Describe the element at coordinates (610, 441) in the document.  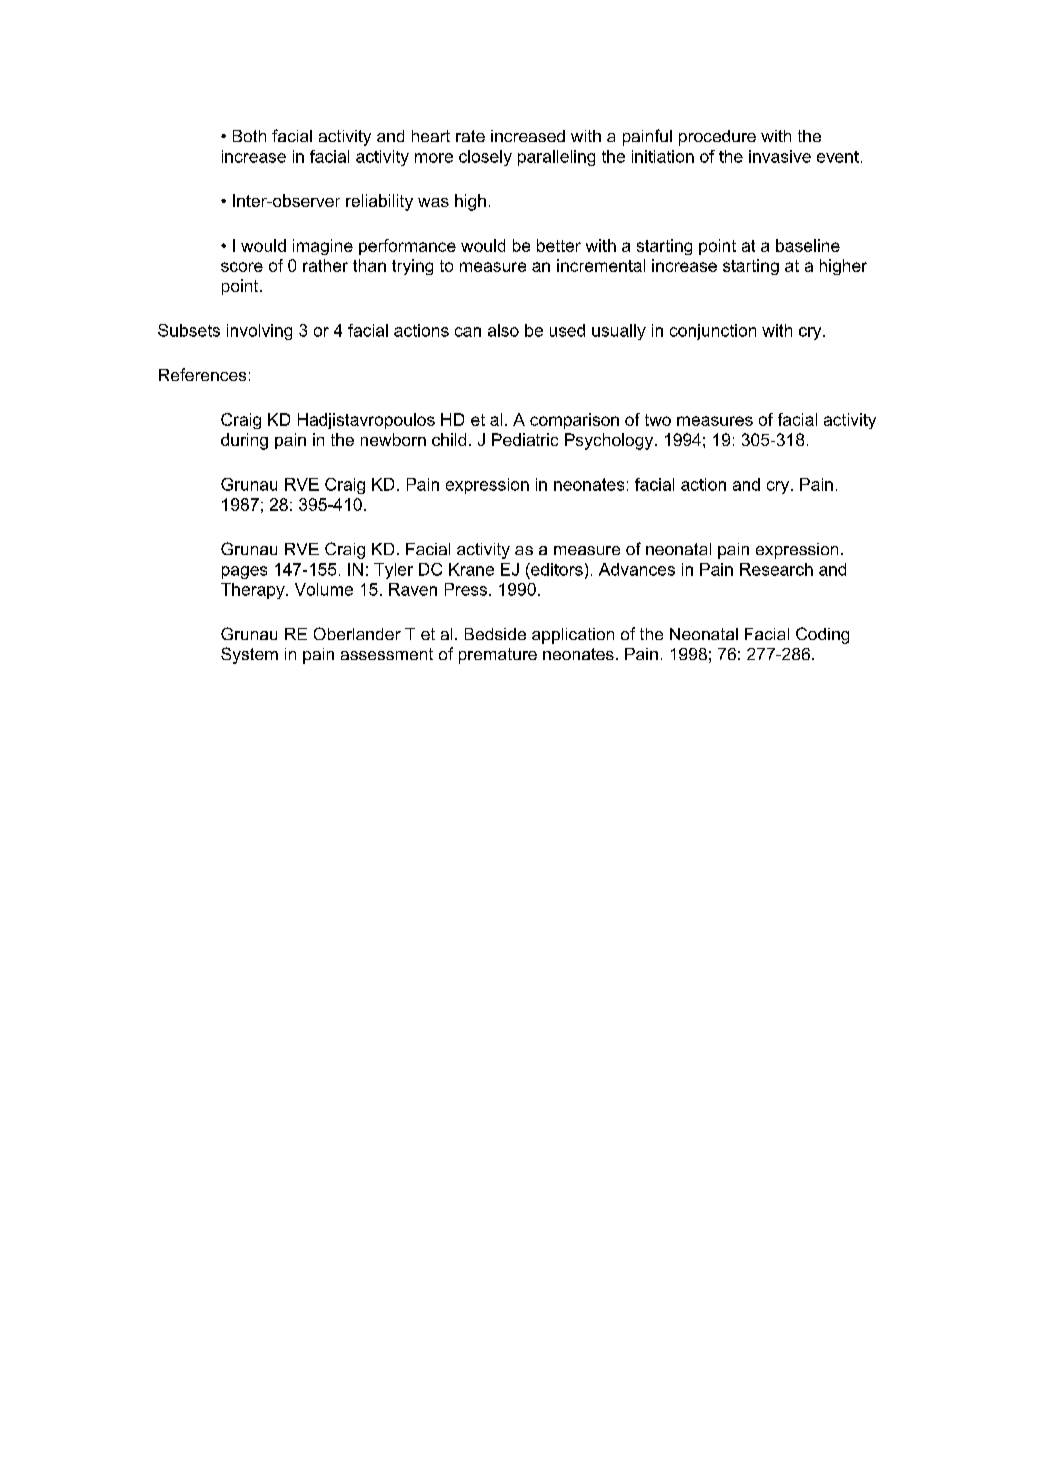
I see `Psychology` at that location.
